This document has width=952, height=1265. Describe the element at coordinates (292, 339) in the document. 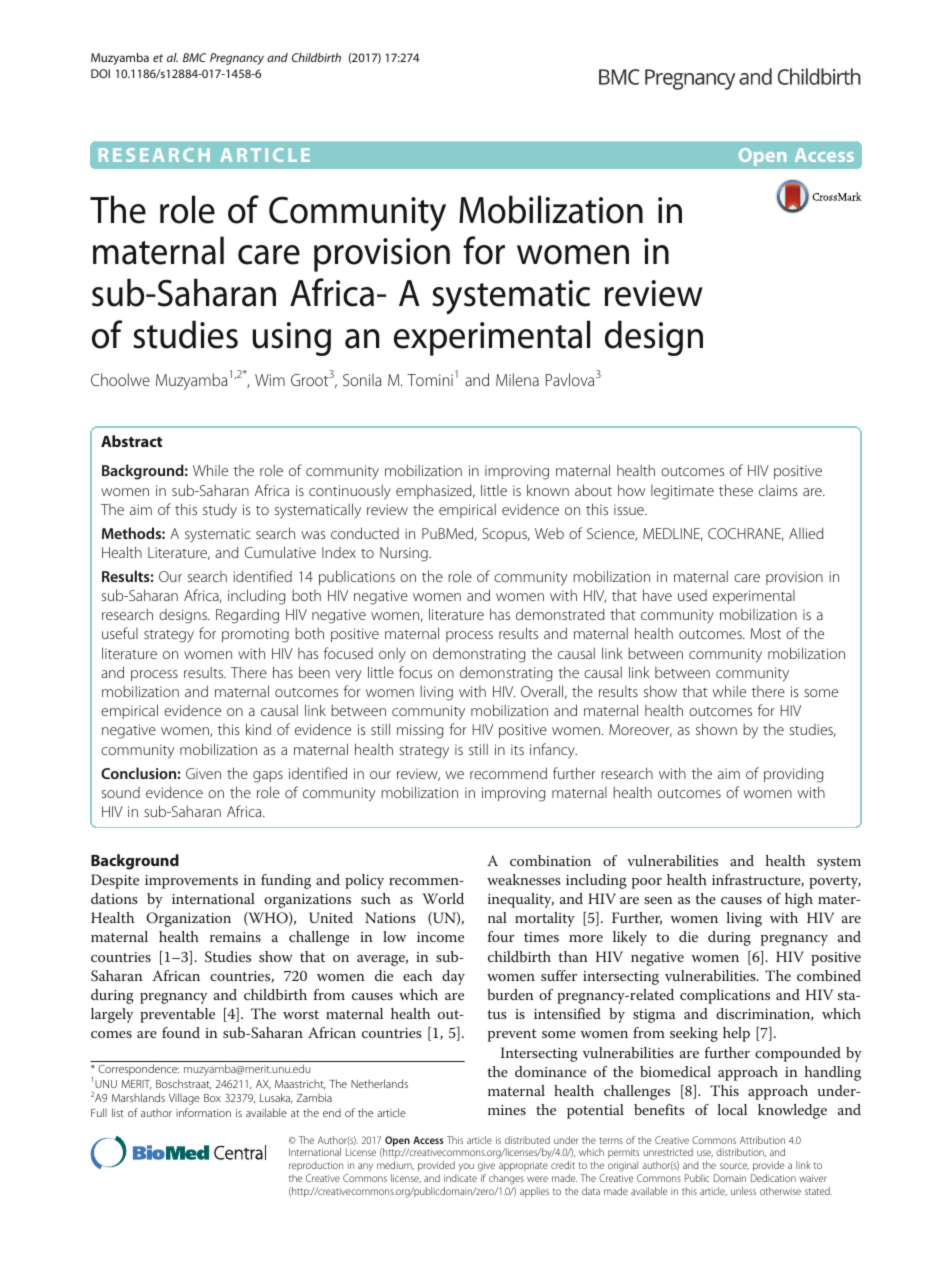

I see `using` at that location.
